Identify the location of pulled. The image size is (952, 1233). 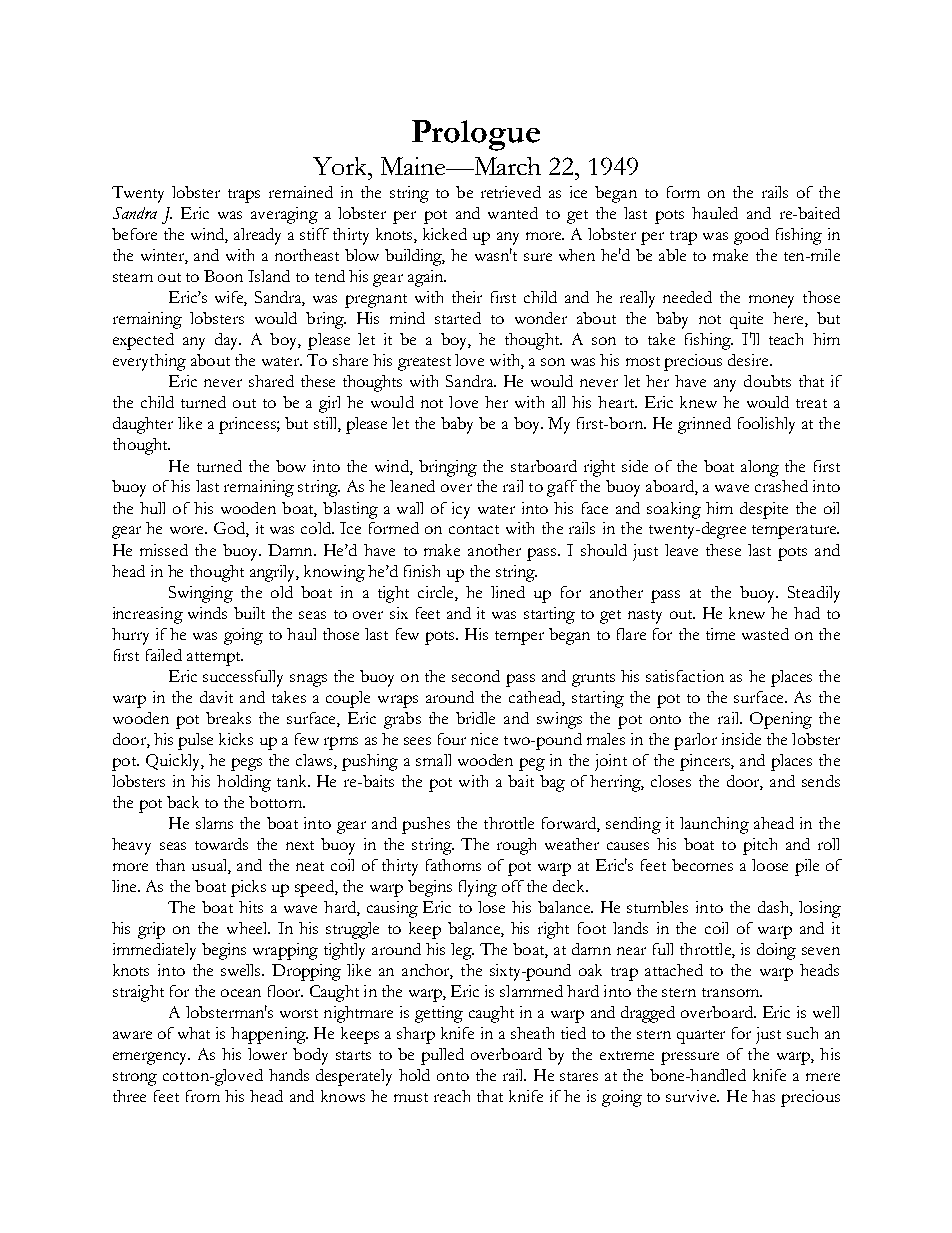
(442, 1056).
